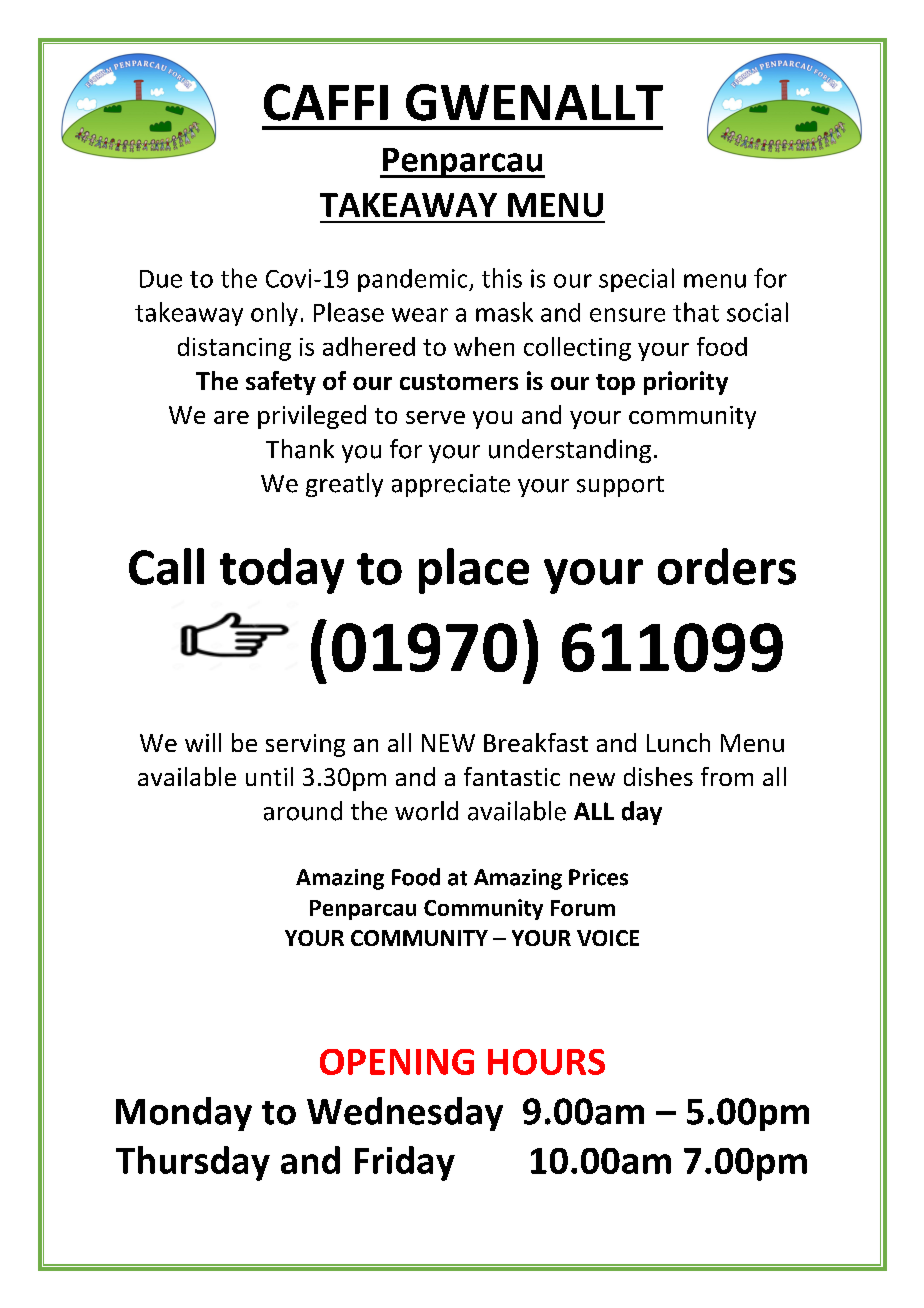  I want to click on Wednesday, so click(405, 1114).
